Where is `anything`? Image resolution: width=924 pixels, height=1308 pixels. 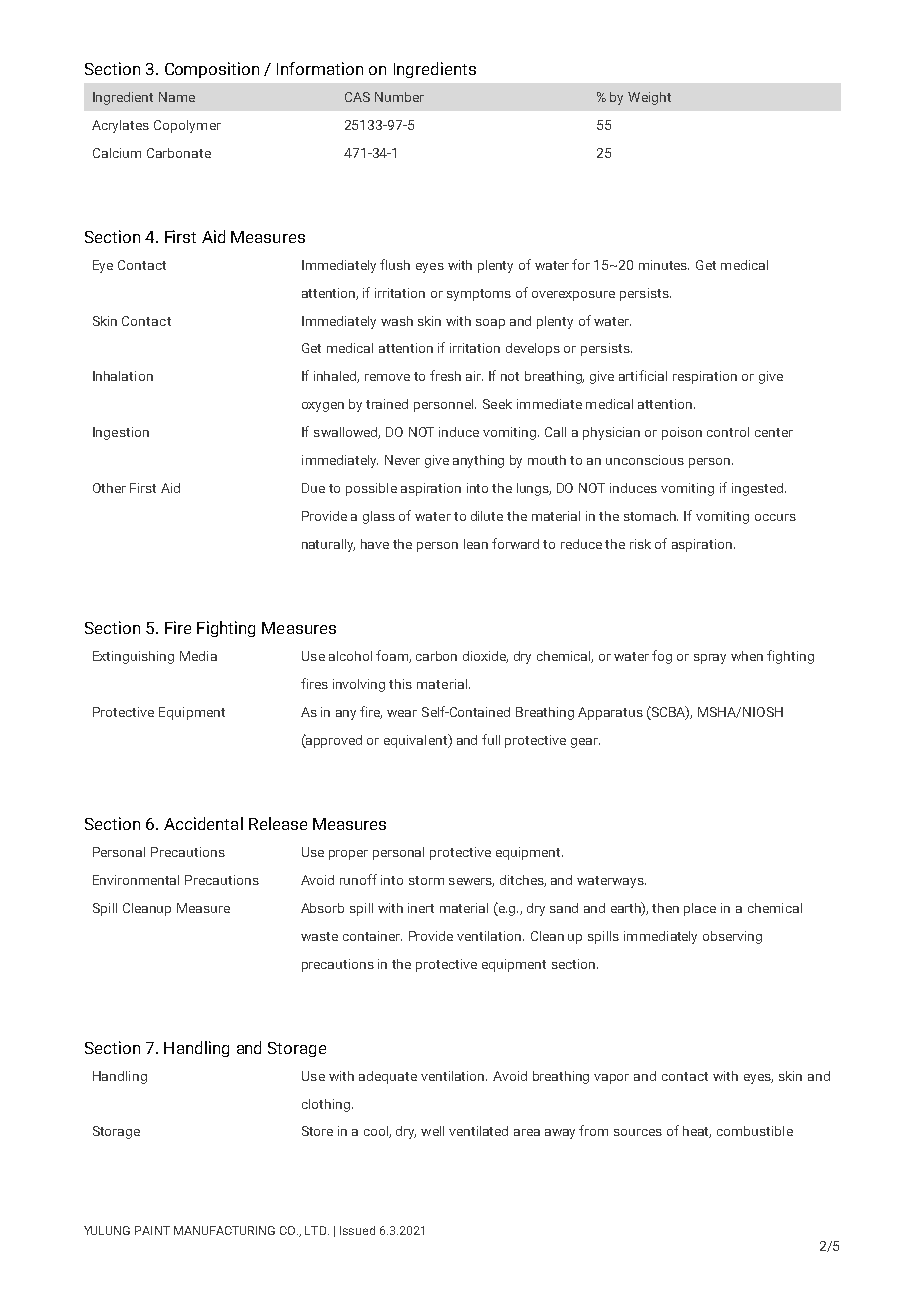
anything is located at coordinates (478, 461).
